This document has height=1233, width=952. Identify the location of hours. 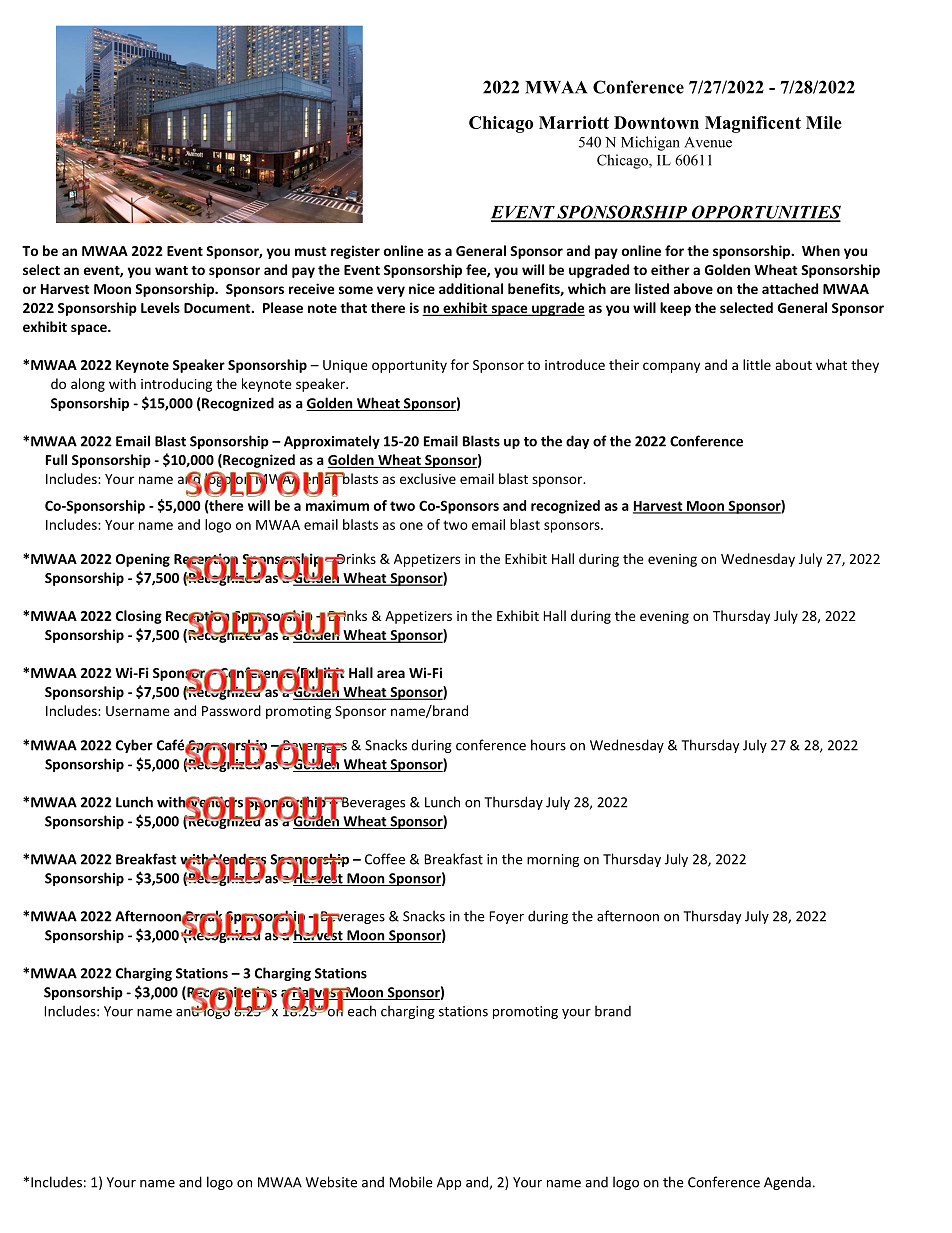
(548, 745).
